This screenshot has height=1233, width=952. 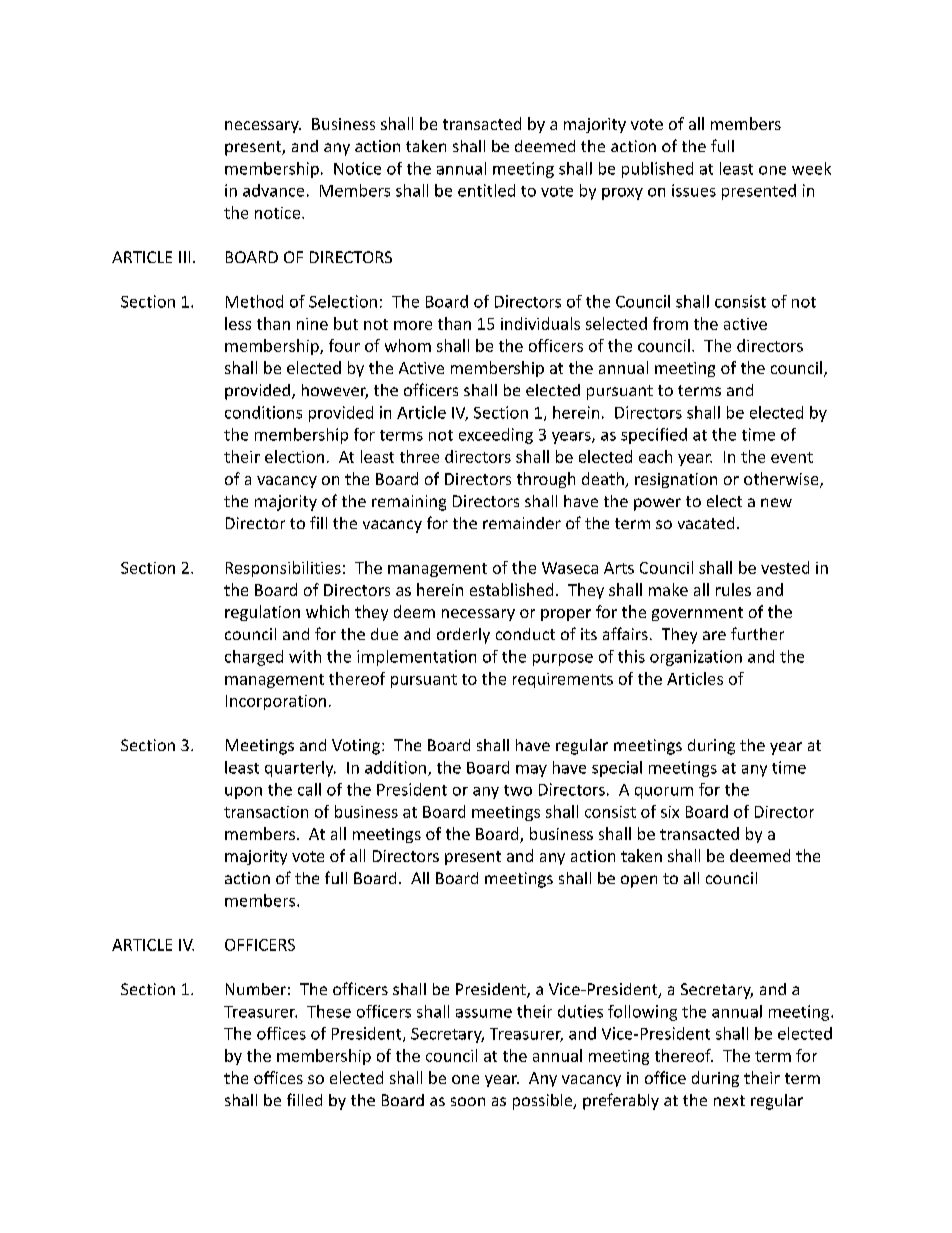 What do you see at coordinates (496, 436) in the screenshot?
I see `exceeding` at bounding box center [496, 436].
